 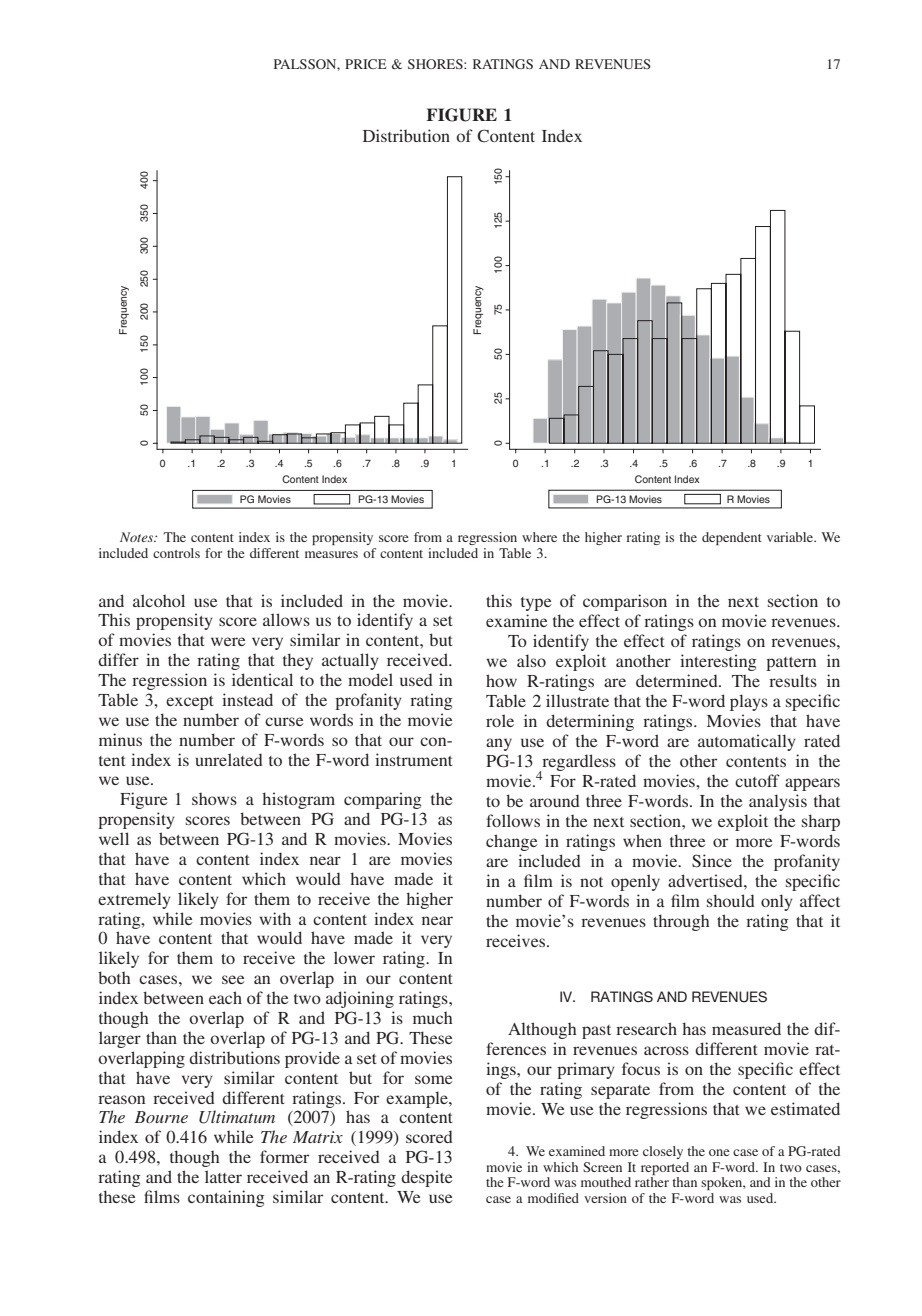 I want to click on latter, so click(x=223, y=1176).
